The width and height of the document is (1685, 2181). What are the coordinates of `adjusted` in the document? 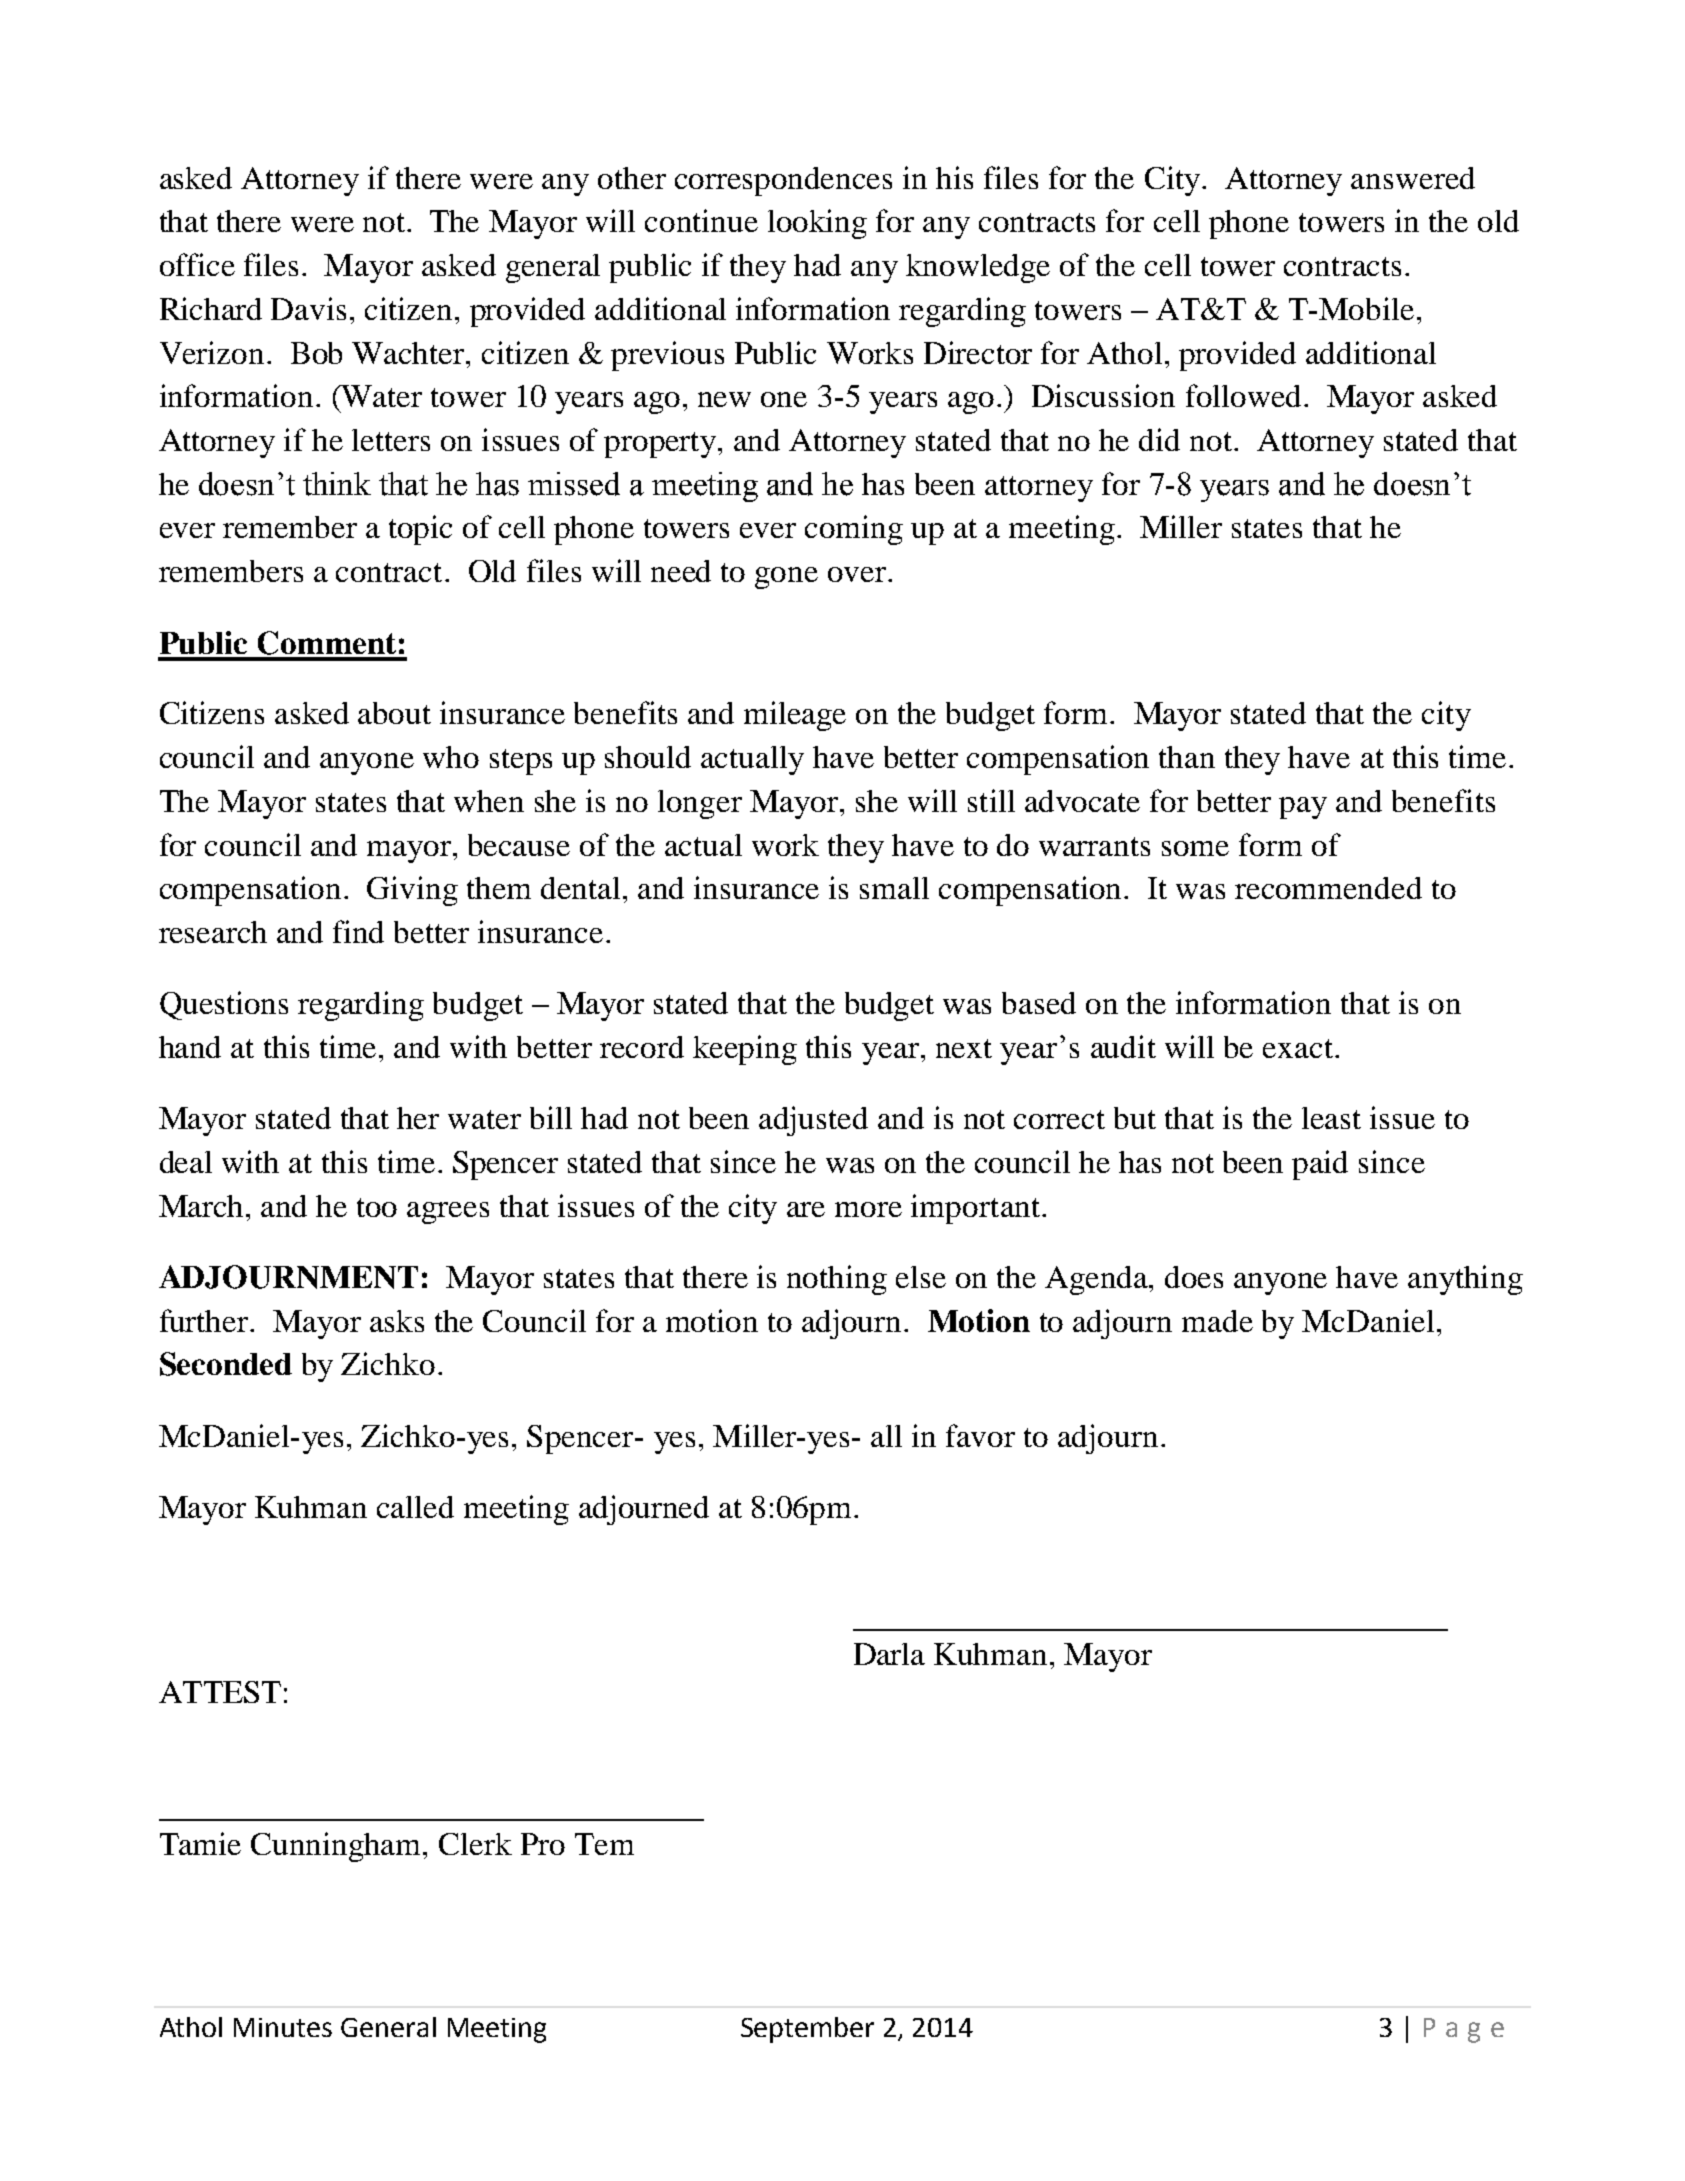 It's located at (813, 1121).
